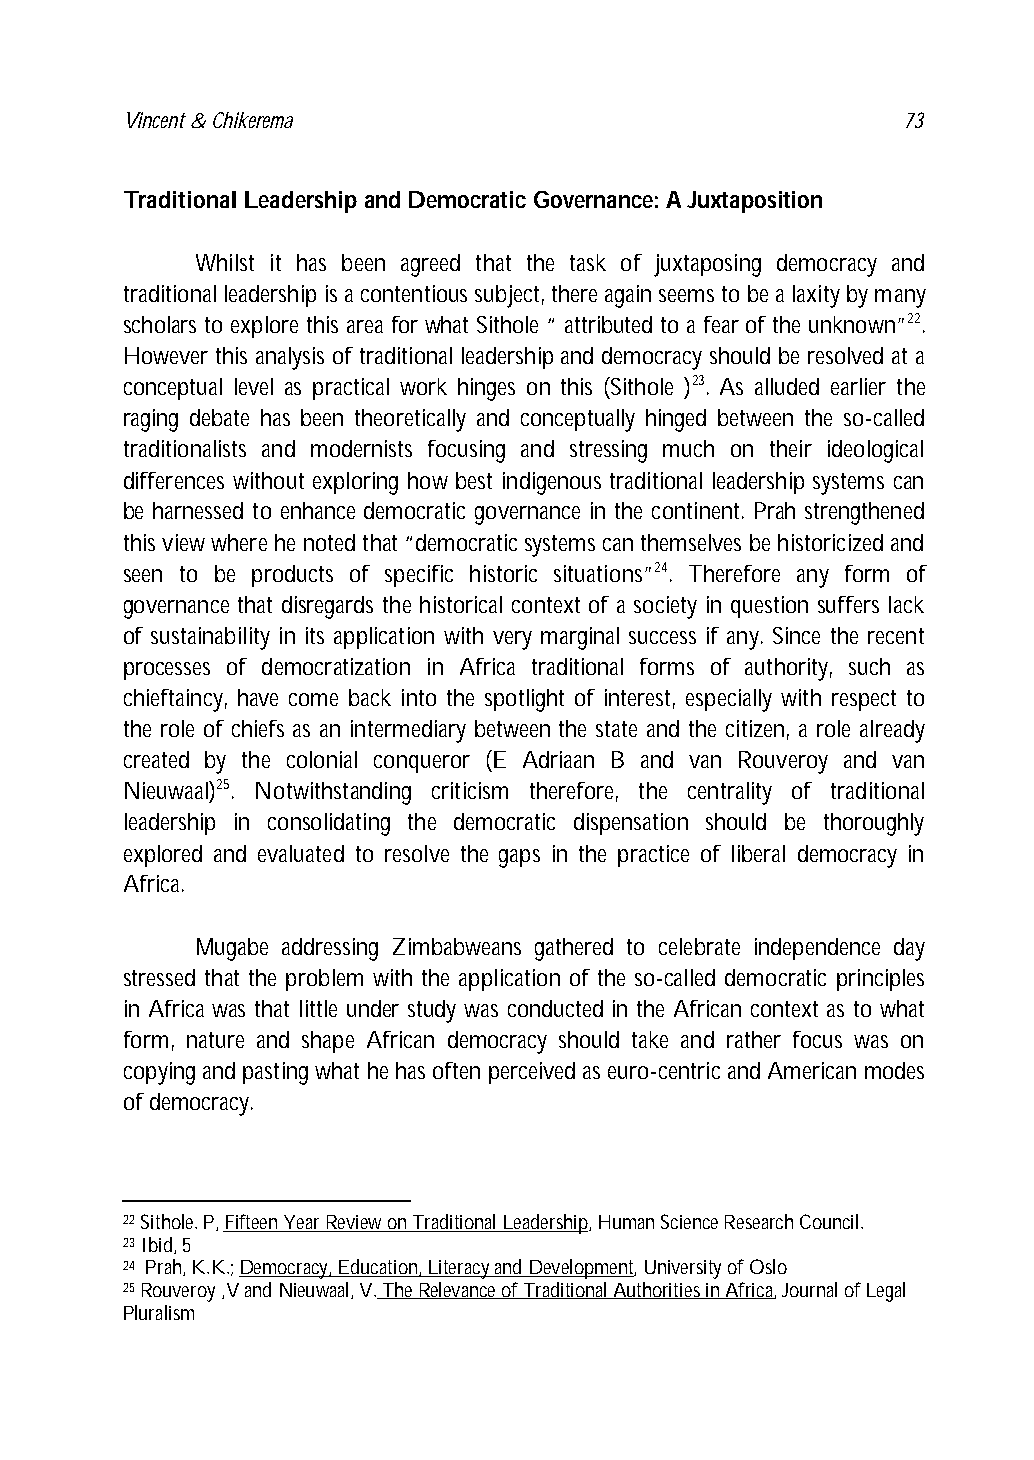 This document has height=1460, width=1034. What do you see at coordinates (519, 858) in the document?
I see `gaps` at bounding box center [519, 858].
